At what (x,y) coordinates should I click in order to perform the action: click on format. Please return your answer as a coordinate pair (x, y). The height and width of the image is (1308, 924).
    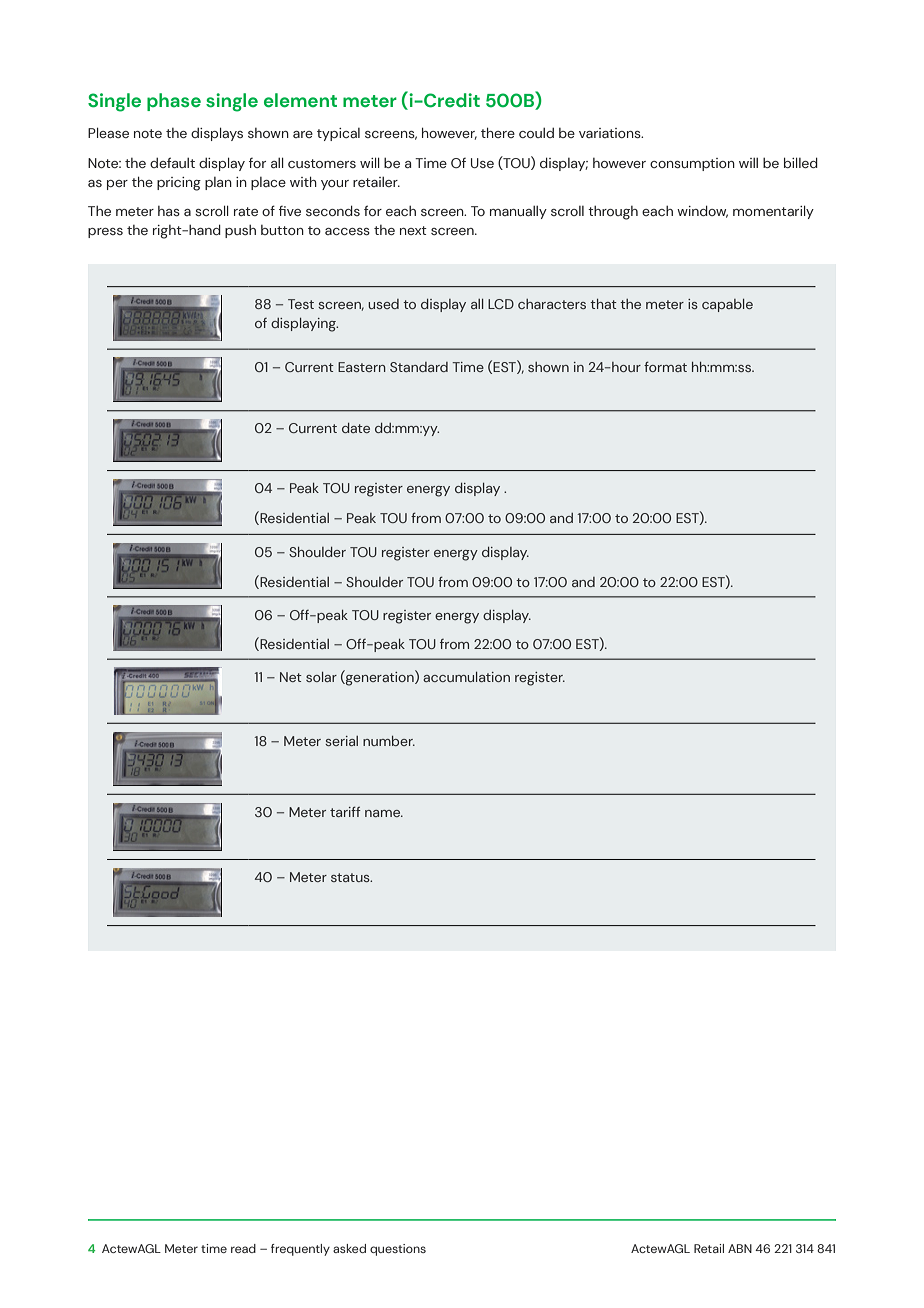
    Looking at the image, I should click on (665, 366).
